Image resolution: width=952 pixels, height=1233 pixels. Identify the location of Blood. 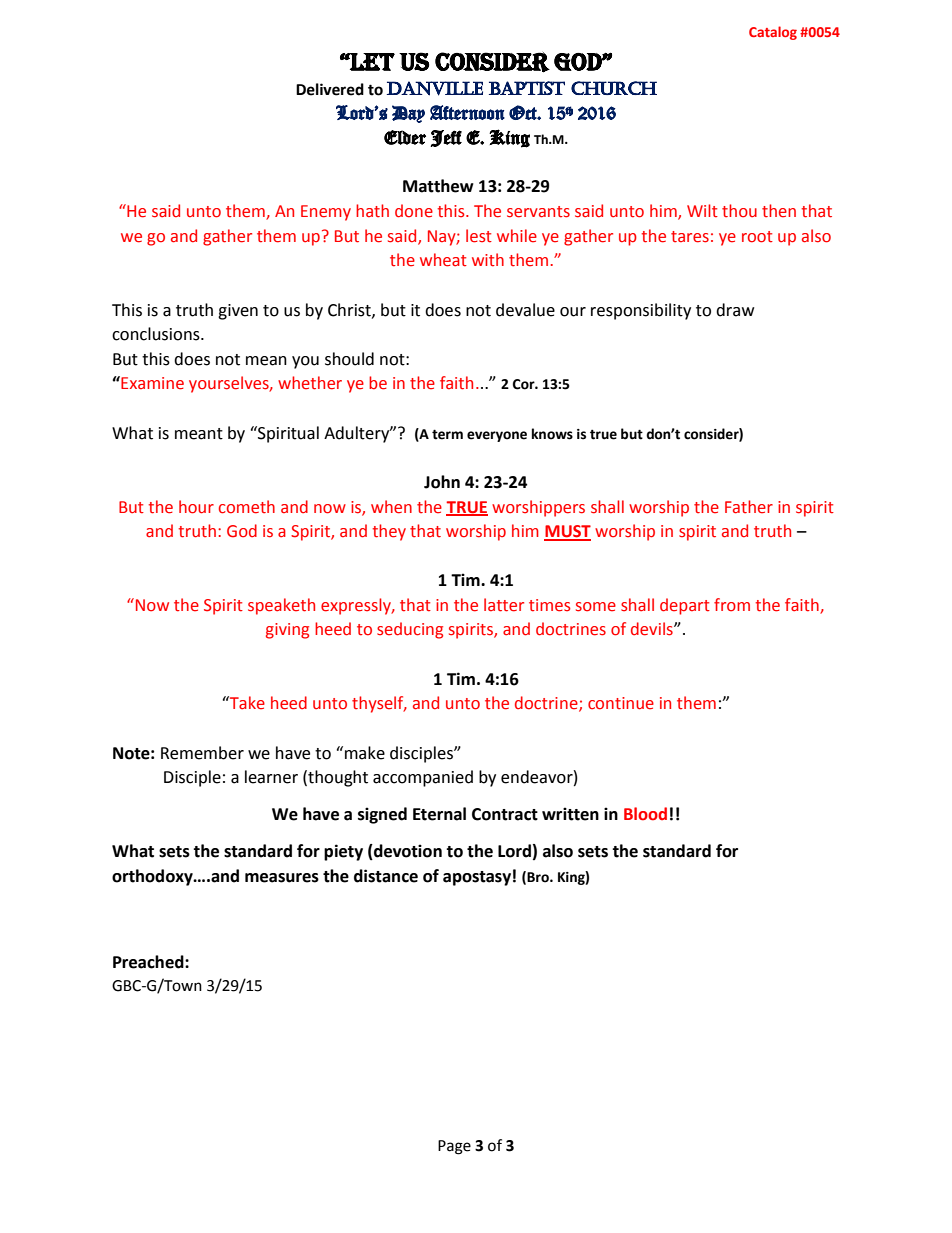
(645, 814).
